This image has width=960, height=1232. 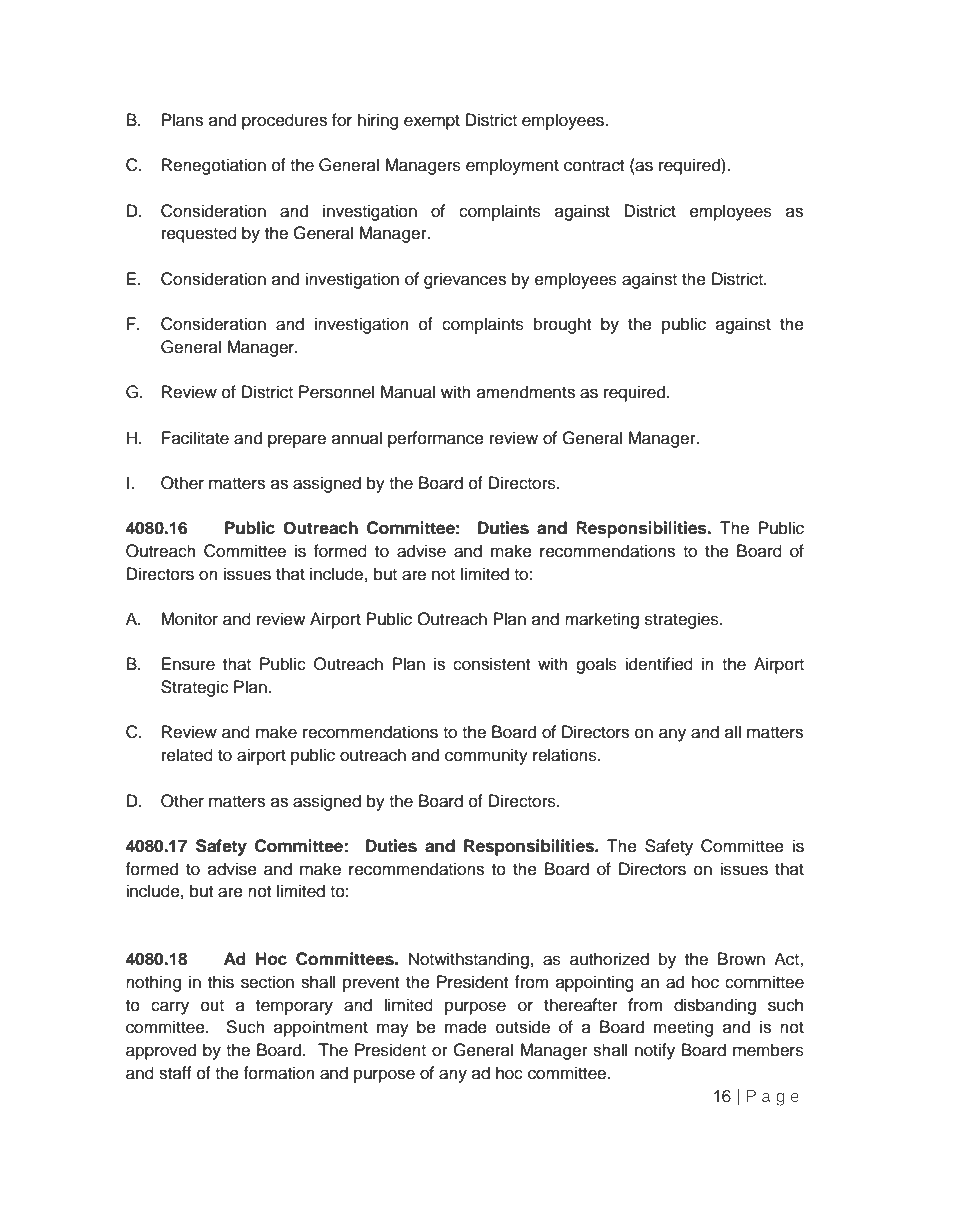 What do you see at coordinates (432, 122) in the image?
I see `exempt` at bounding box center [432, 122].
